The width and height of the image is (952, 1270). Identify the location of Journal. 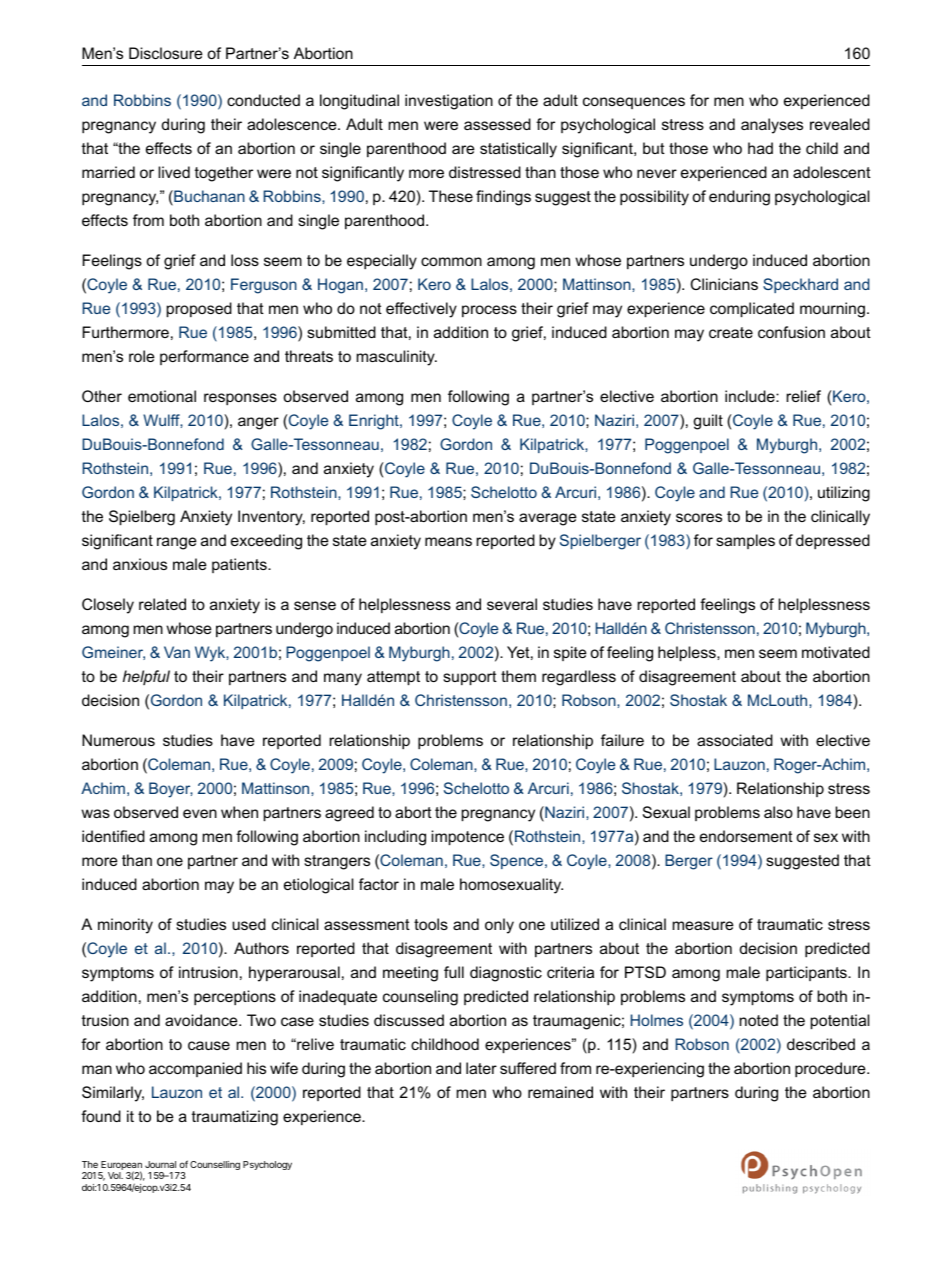
(160, 1164).
